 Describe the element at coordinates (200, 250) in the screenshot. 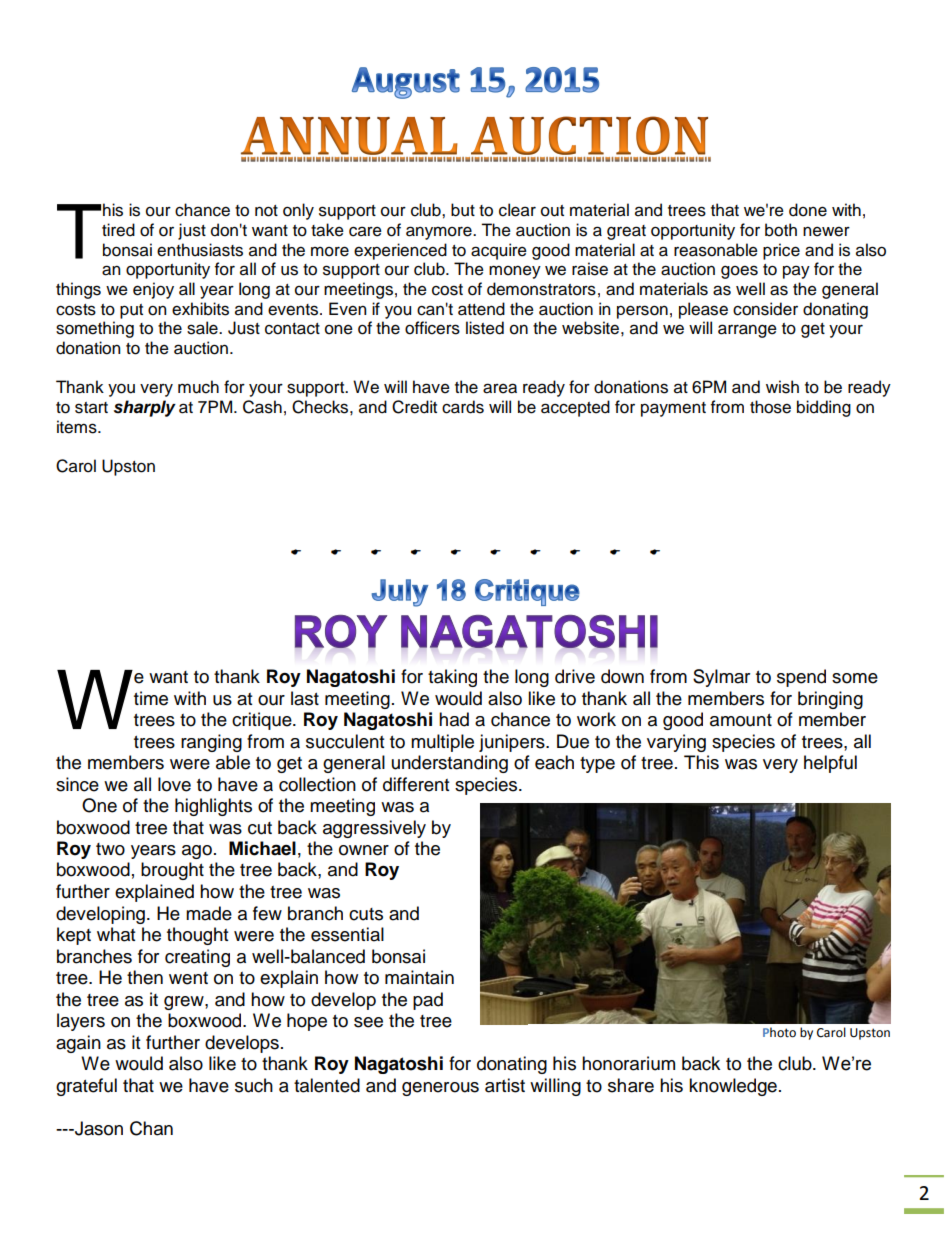

I see `enthusiasts` at that location.
